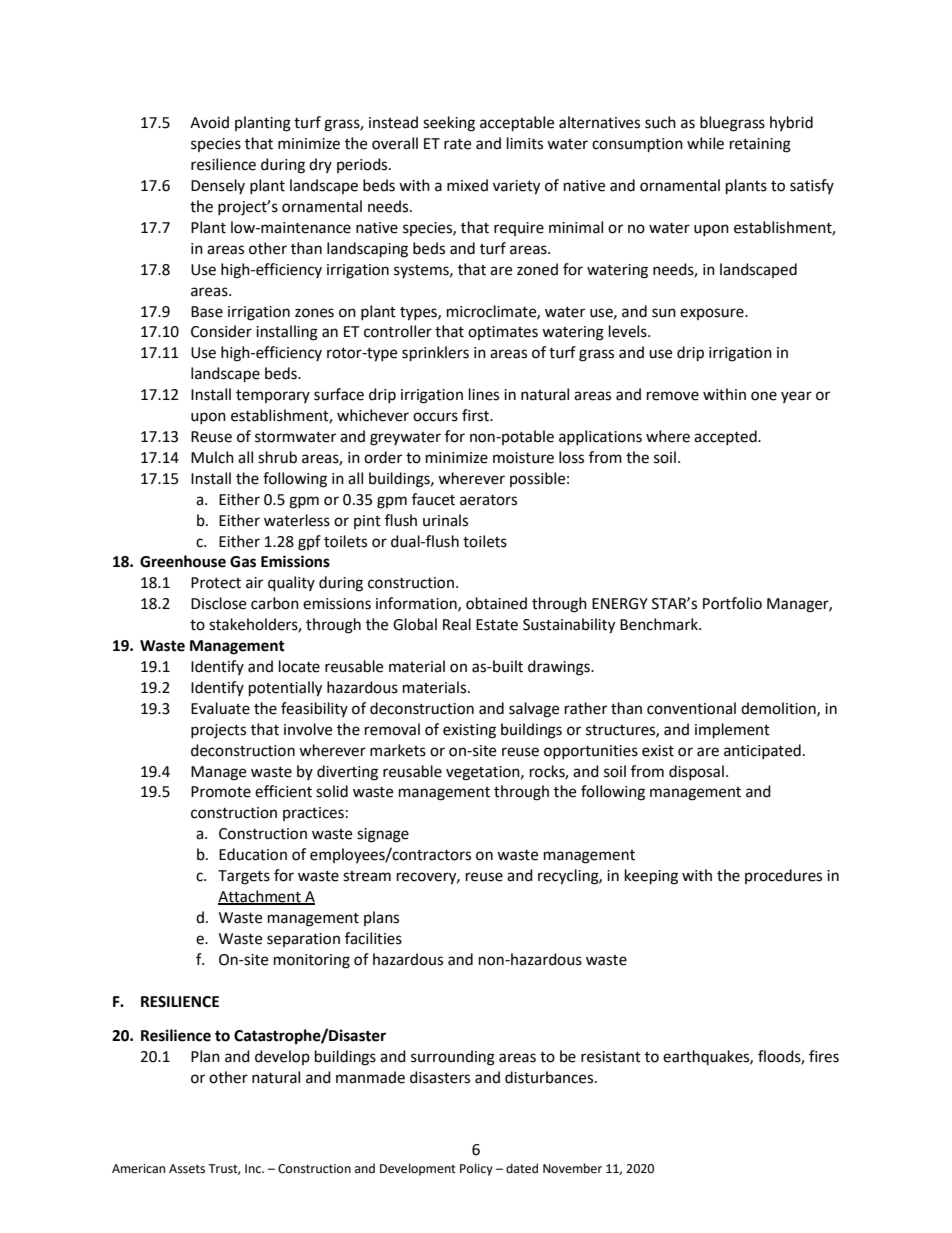 This page has width=952, height=1233. What do you see at coordinates (254, 1169) in the page?
I see `Inc` at bounding box center [254, 1169].
